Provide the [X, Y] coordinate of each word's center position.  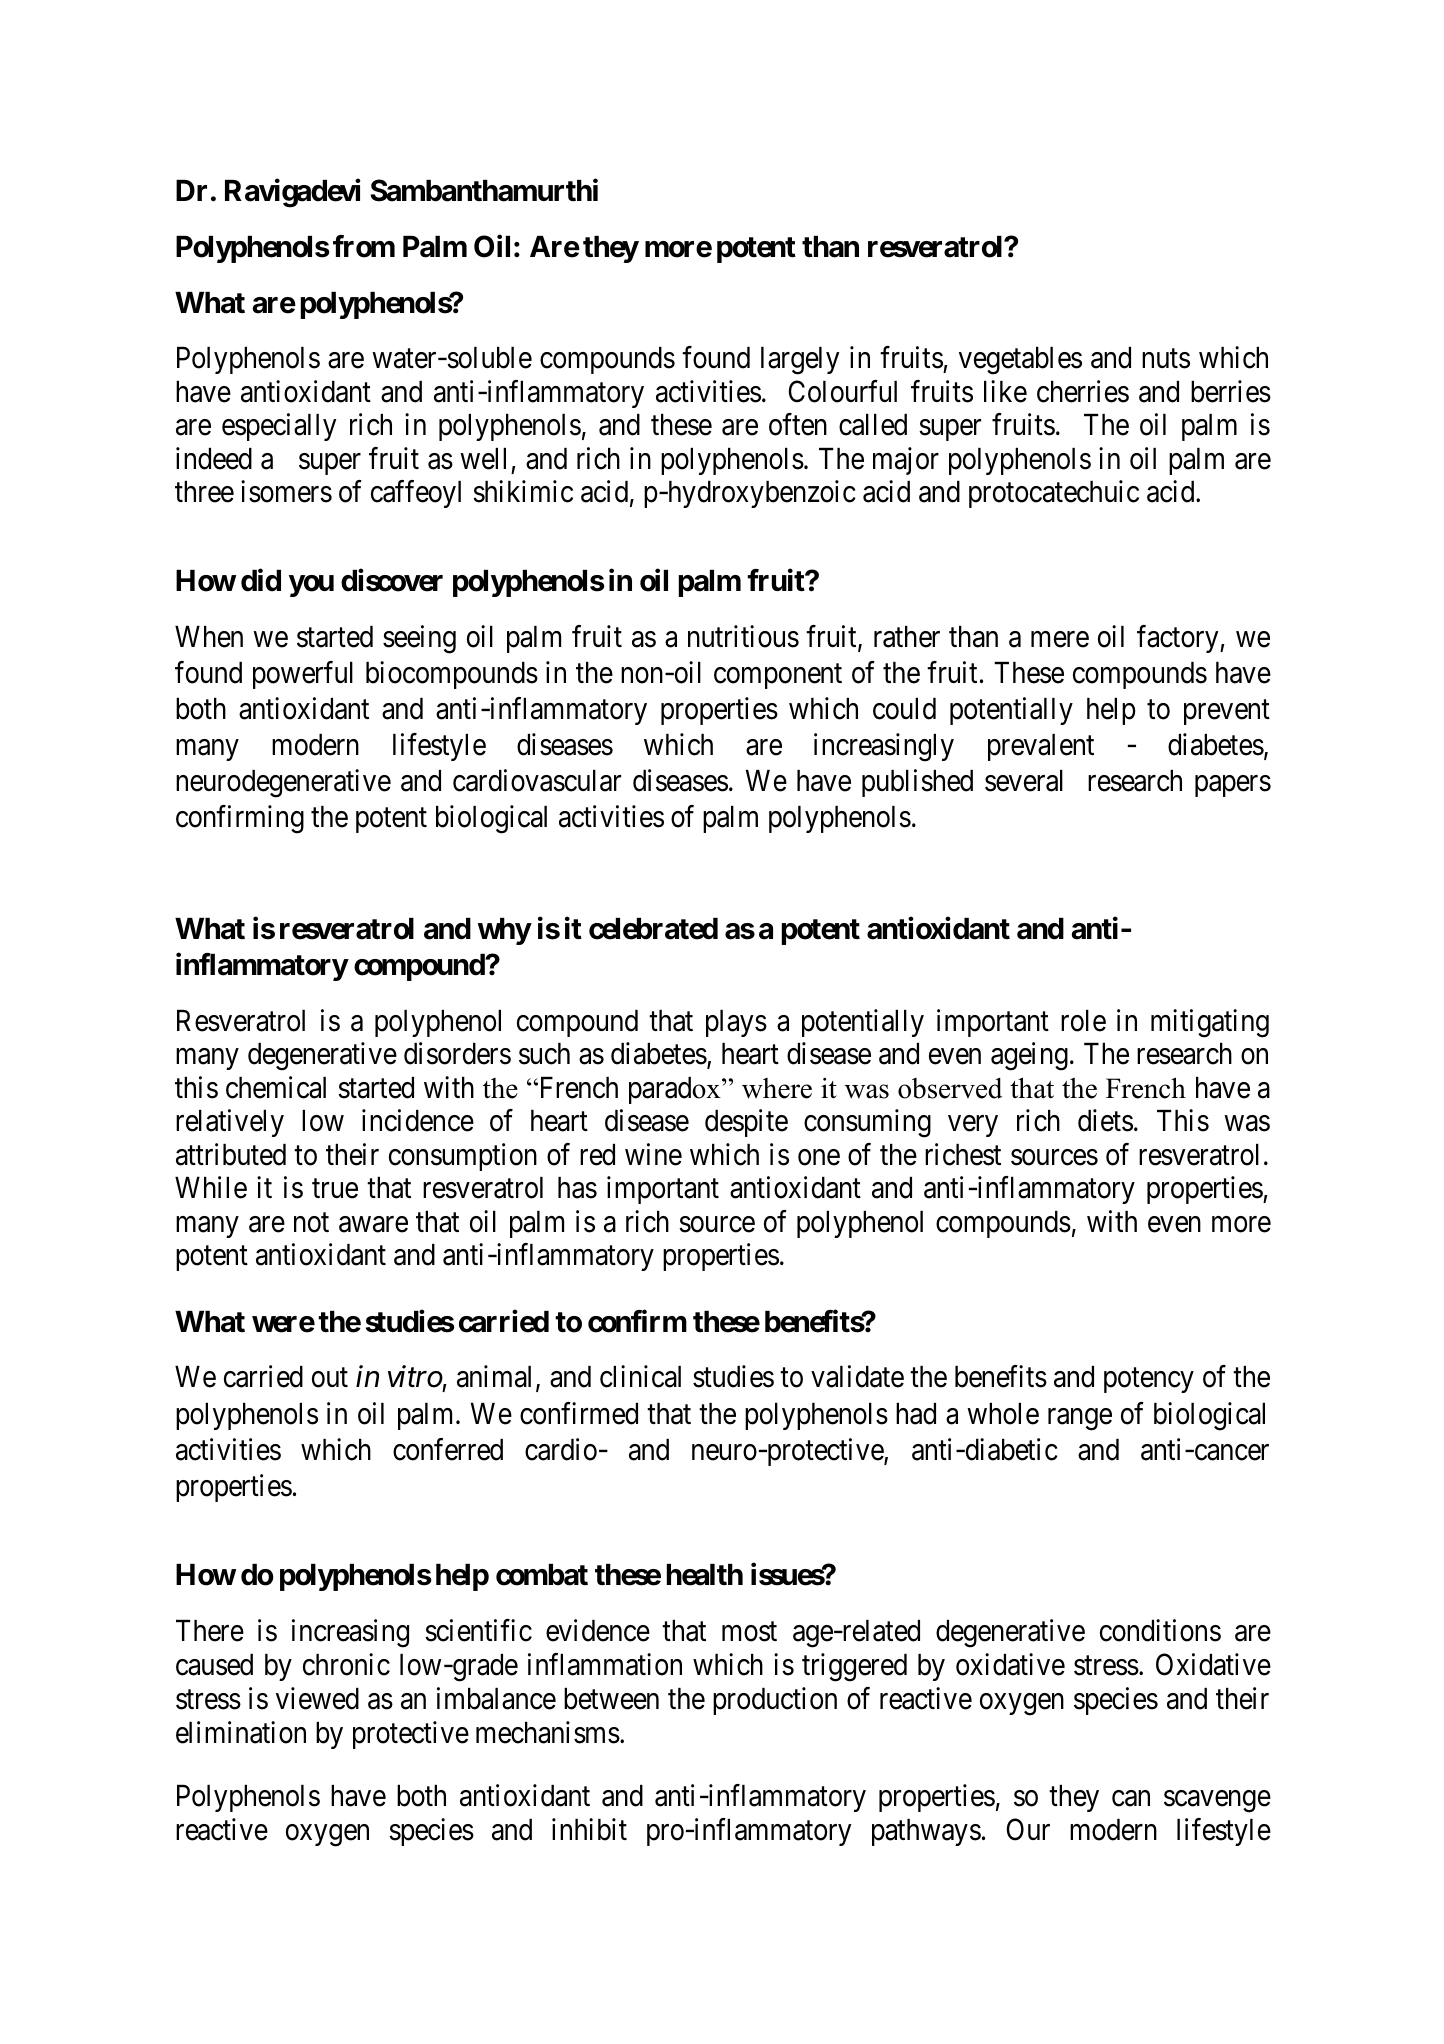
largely [800, 361]
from [364, 246]
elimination [241, 1732]
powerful [303, 675]
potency [1149, 1381]
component [778, 676]
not [311, 1223]
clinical [640, 1377]
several [1024, 781]
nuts [1166, 359]
